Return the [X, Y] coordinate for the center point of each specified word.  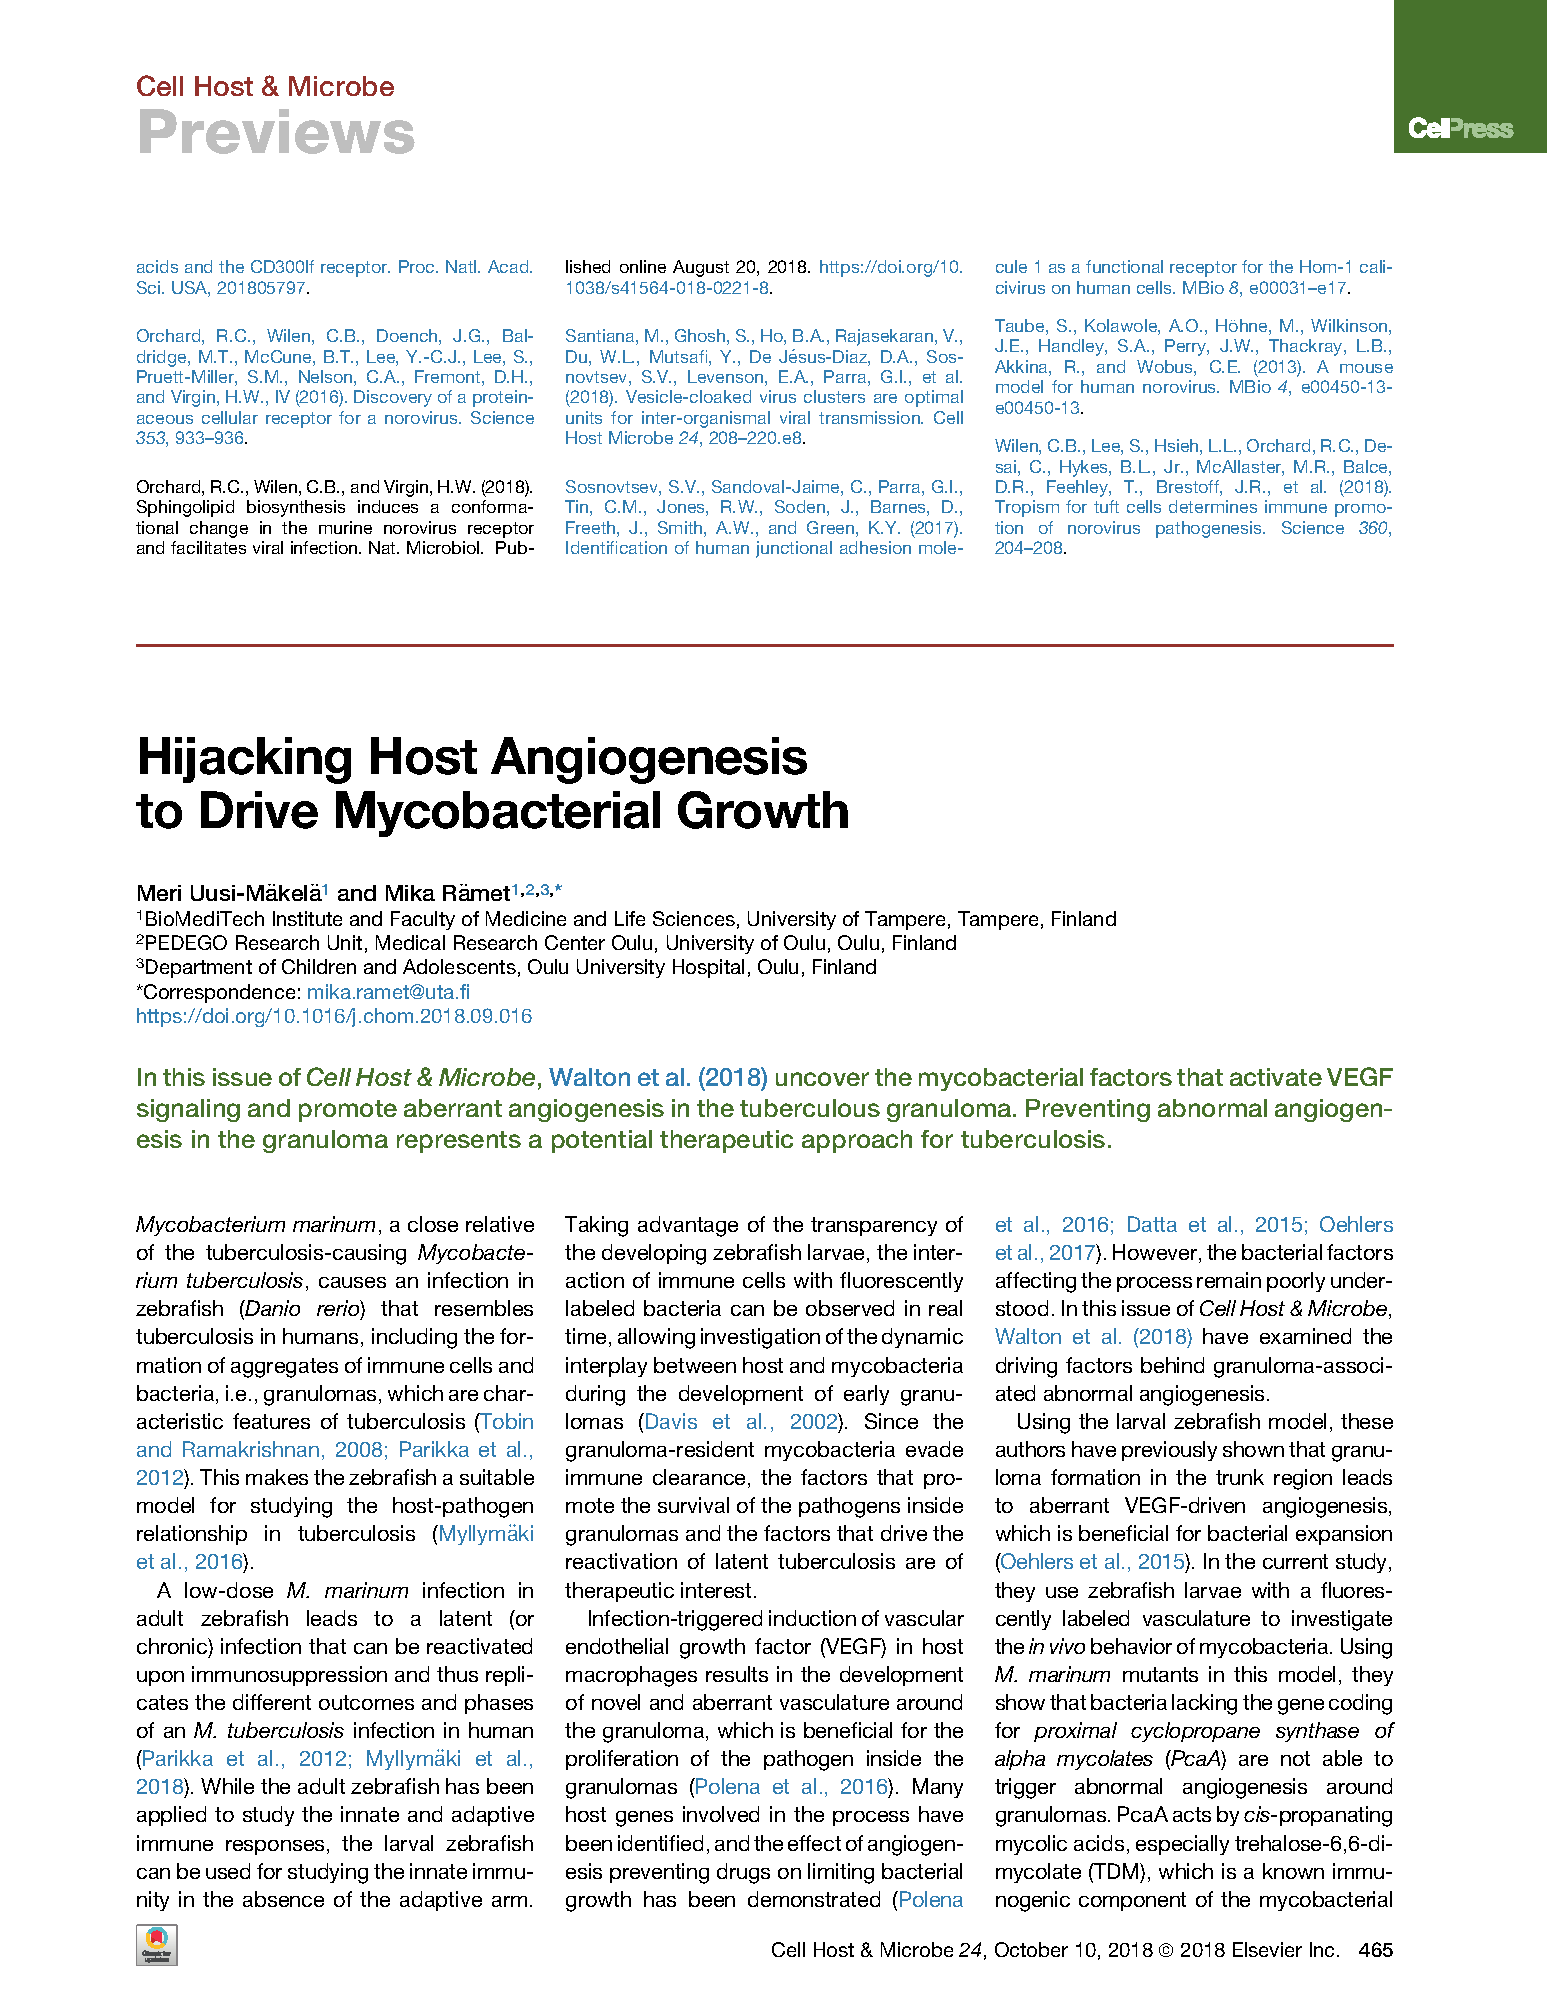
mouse [1366, 368]
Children [319, 966]
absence [283, 1899]
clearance [701, 1478]
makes [277, 1477]
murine [345, 527]
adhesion [875, 547]
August [701, 268]
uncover [822, 1079]
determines [1213, 506]
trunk [1240, 1477]
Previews [277, 131]
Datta [1152, 1224]
